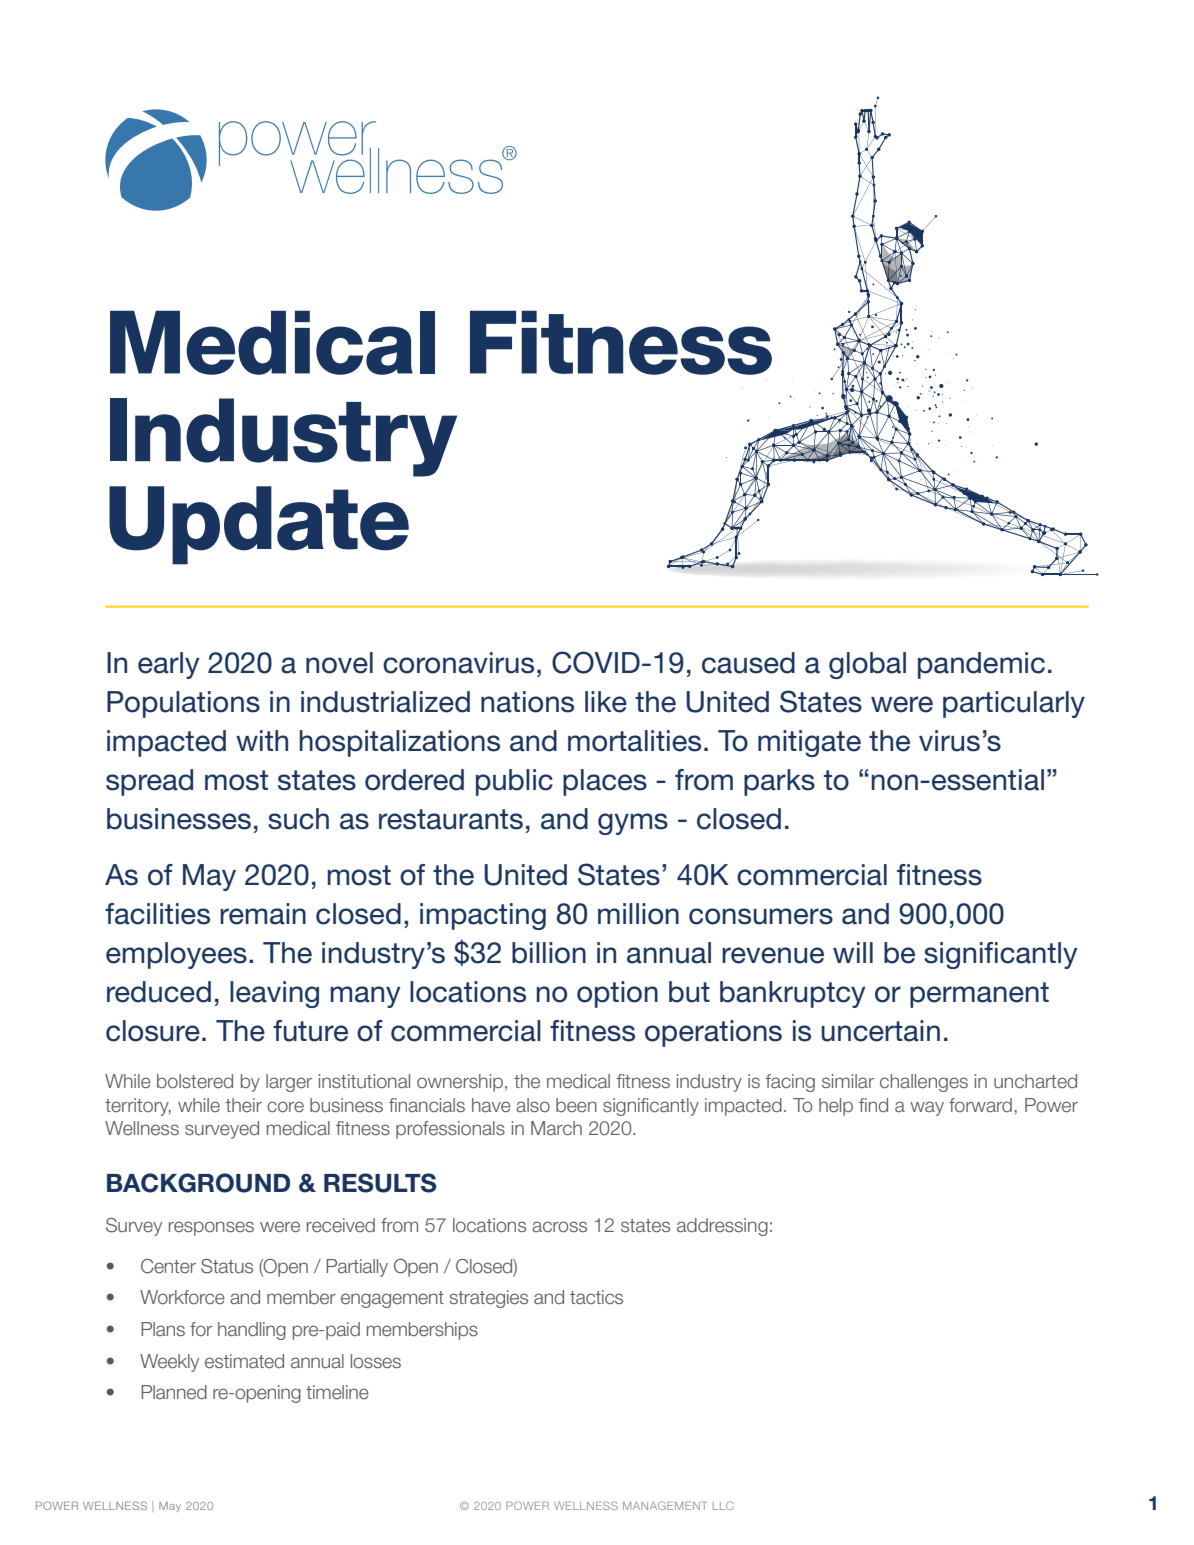 The width and height of the document is (1194, 1545). I want to click on leaving, so click(274, 994).
